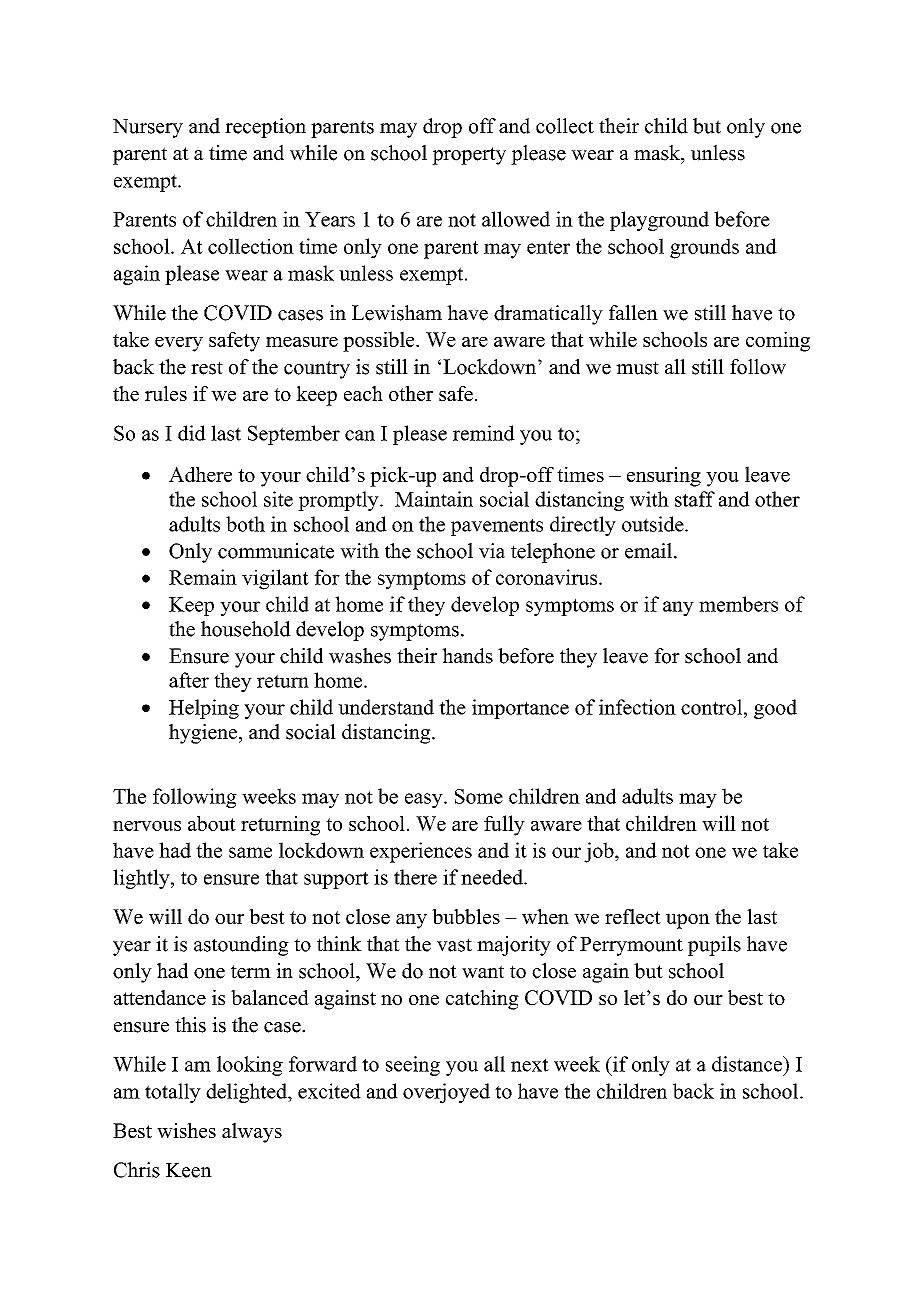 Image resolution: width=924 pixels, height=1308 pixels. Describe the element at coordinates (446, 1093) in the screenshot. I see `overjoyed` at that location.
